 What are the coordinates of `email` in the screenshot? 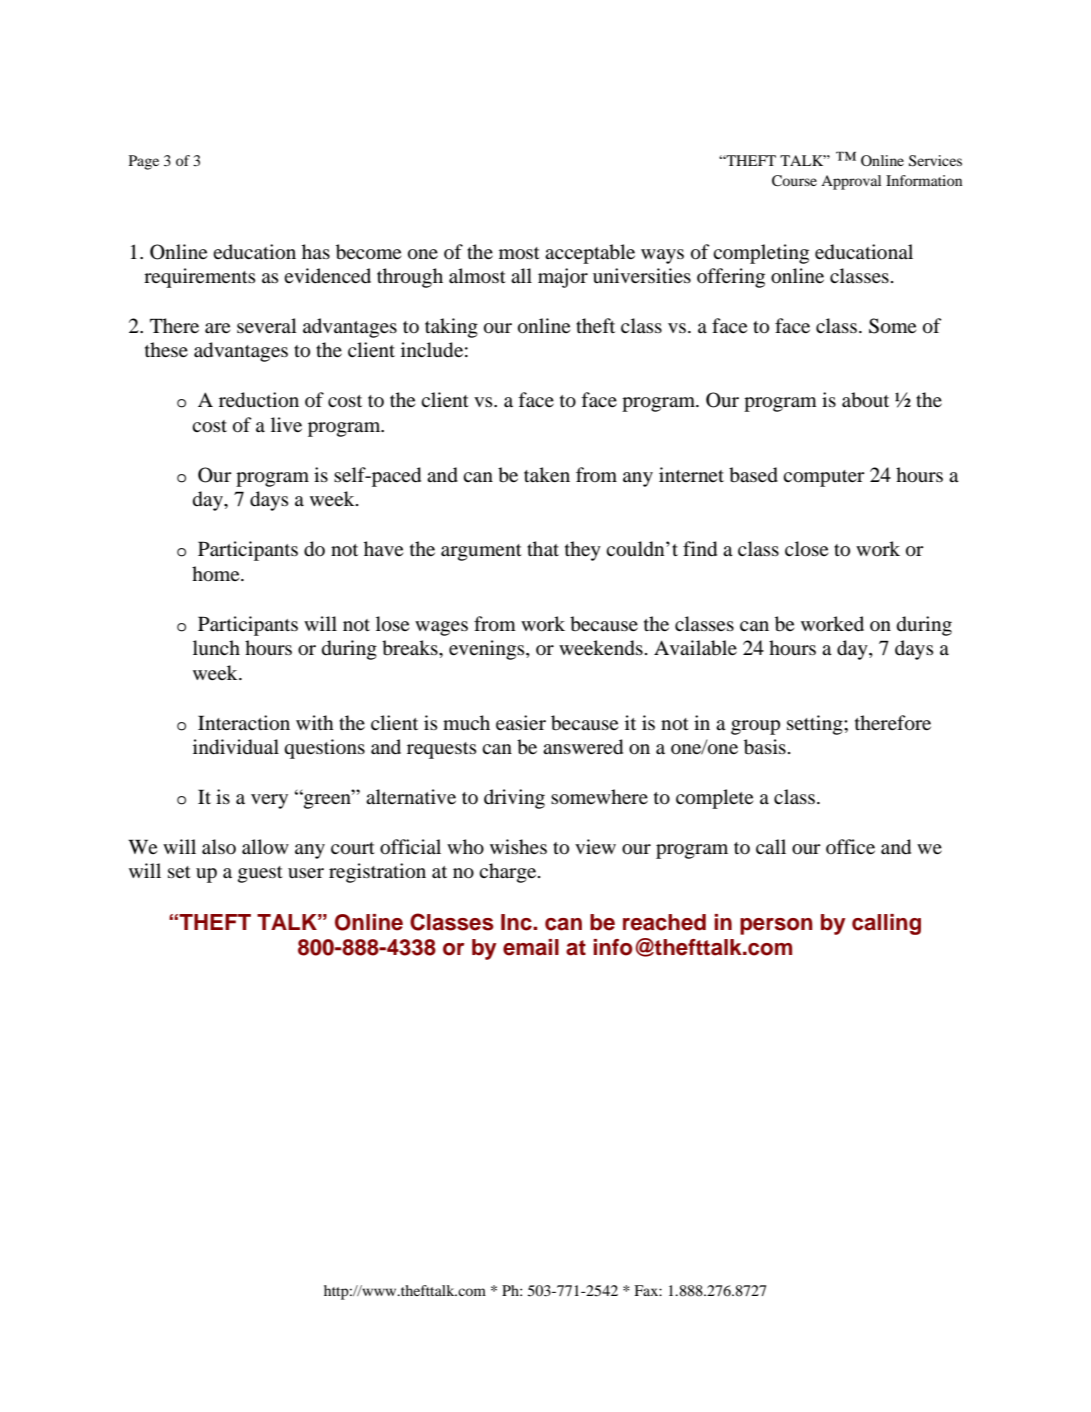 It's located at (531, 947).
